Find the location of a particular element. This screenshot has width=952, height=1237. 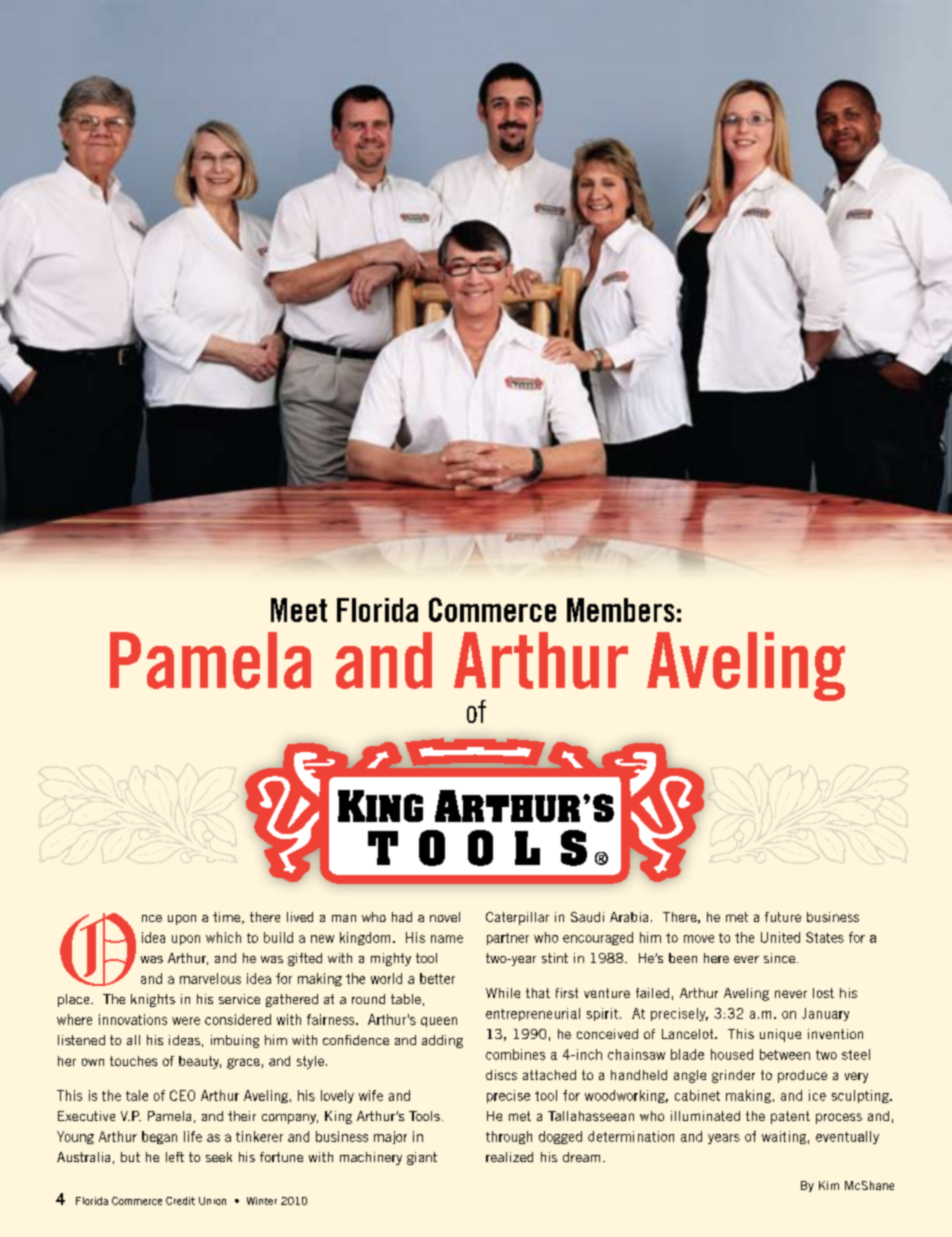

lost is located at coordinates (823, 993).
